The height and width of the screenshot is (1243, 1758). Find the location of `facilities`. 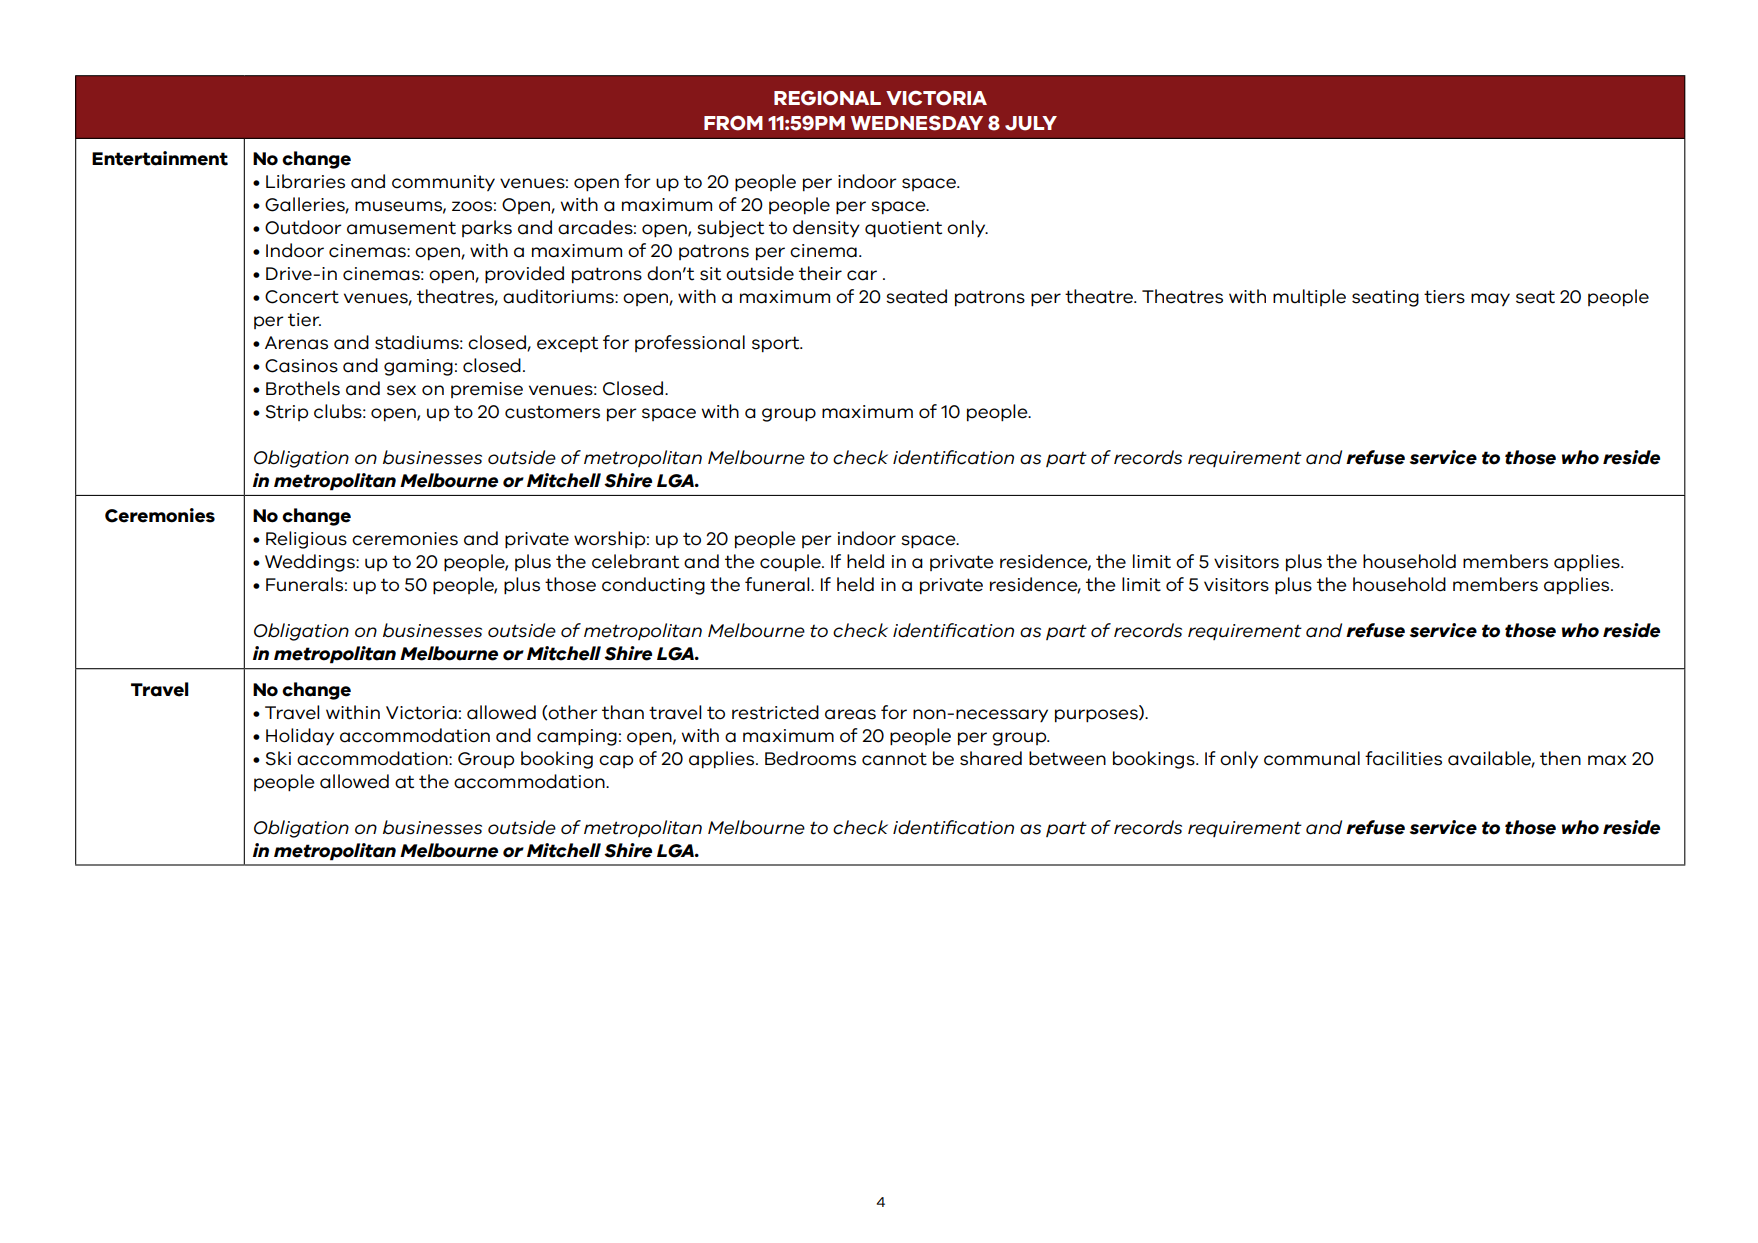

facilities is located at coordinates (1403, 758).
